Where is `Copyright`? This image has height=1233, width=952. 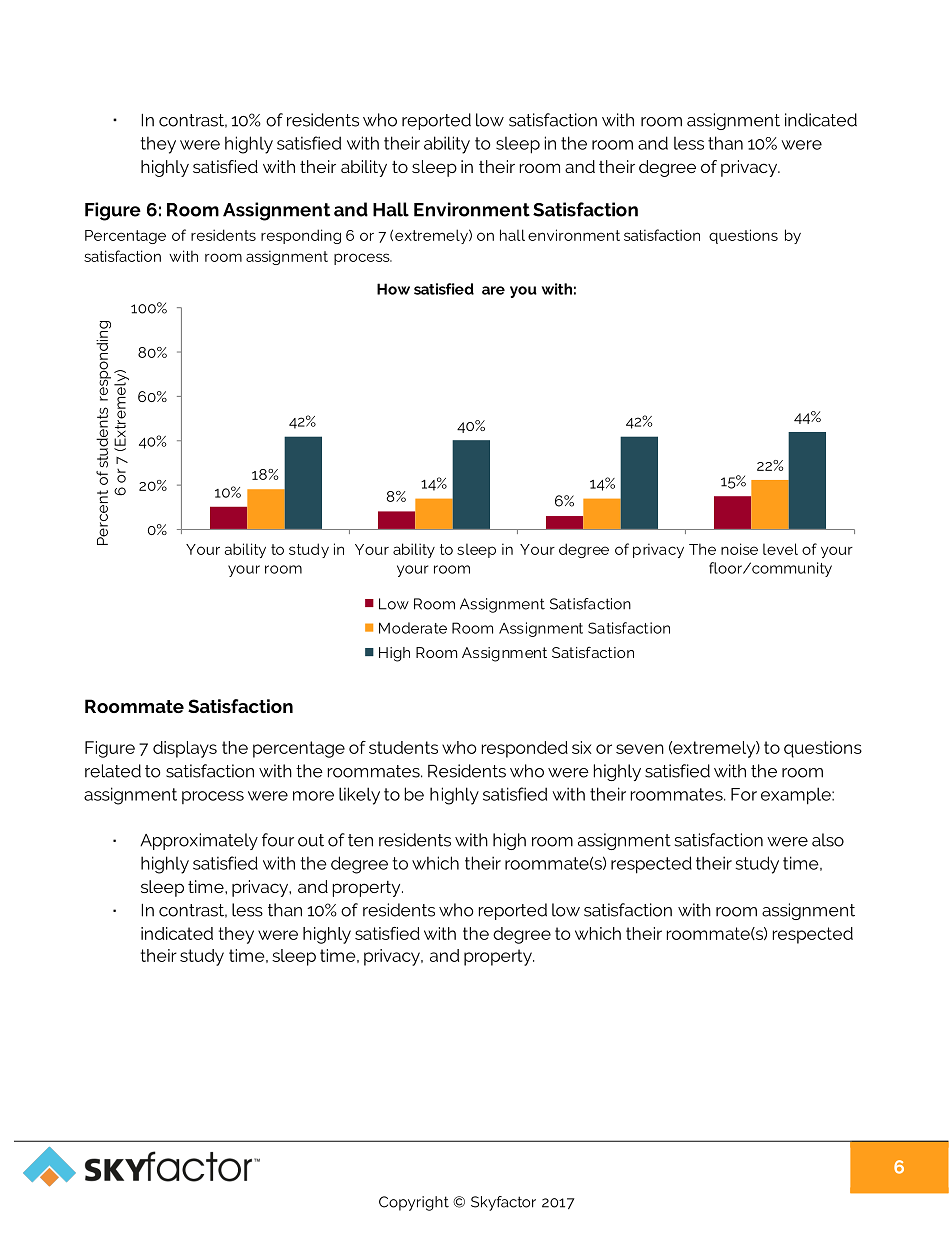
Copyright is located at coordinates (414, 1203).
